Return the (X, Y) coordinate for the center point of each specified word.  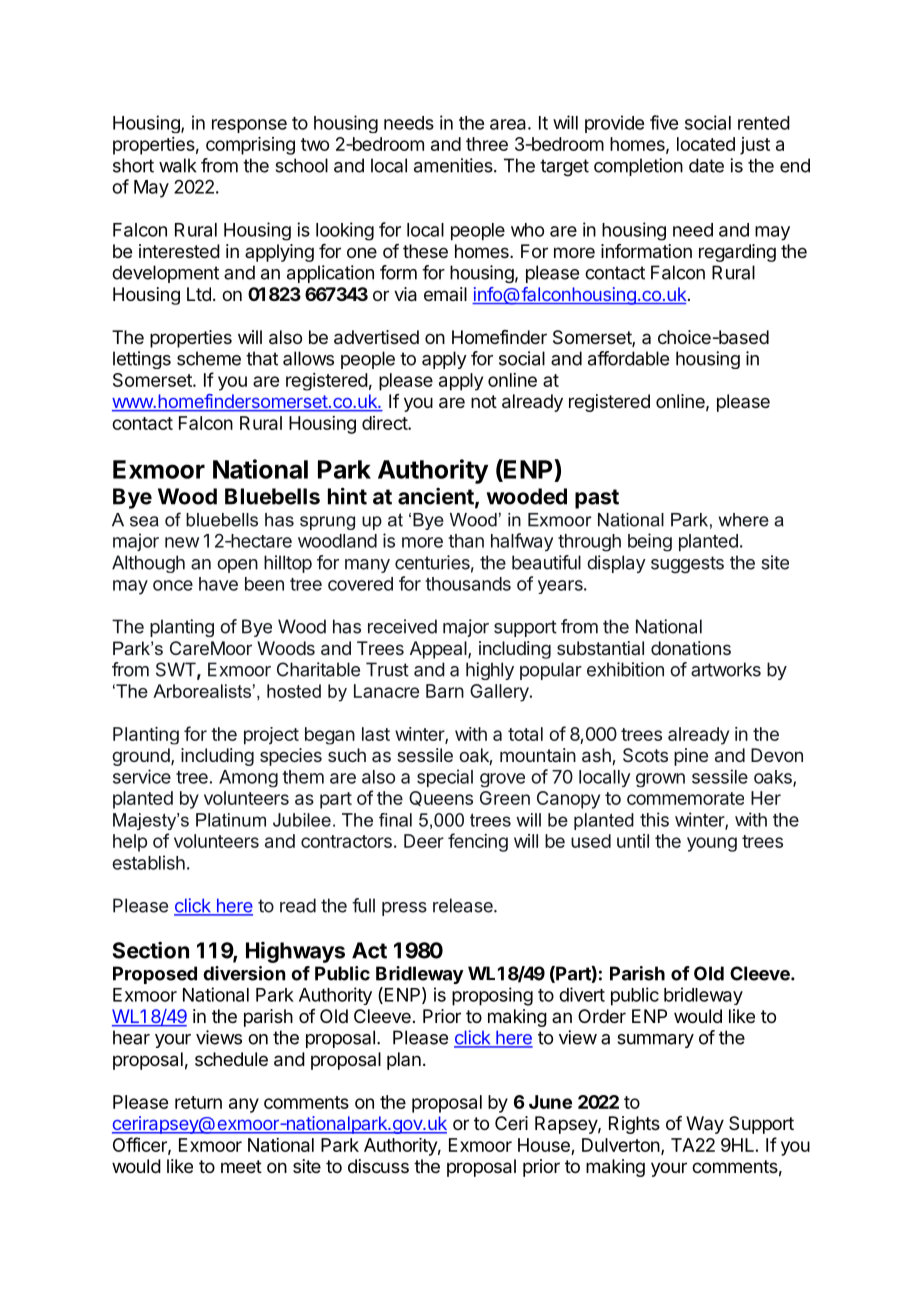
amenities (454, 165)
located (706, 144)
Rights (634, 1125)
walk (177, 165)
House (544, 1145)
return (198, 1102)
